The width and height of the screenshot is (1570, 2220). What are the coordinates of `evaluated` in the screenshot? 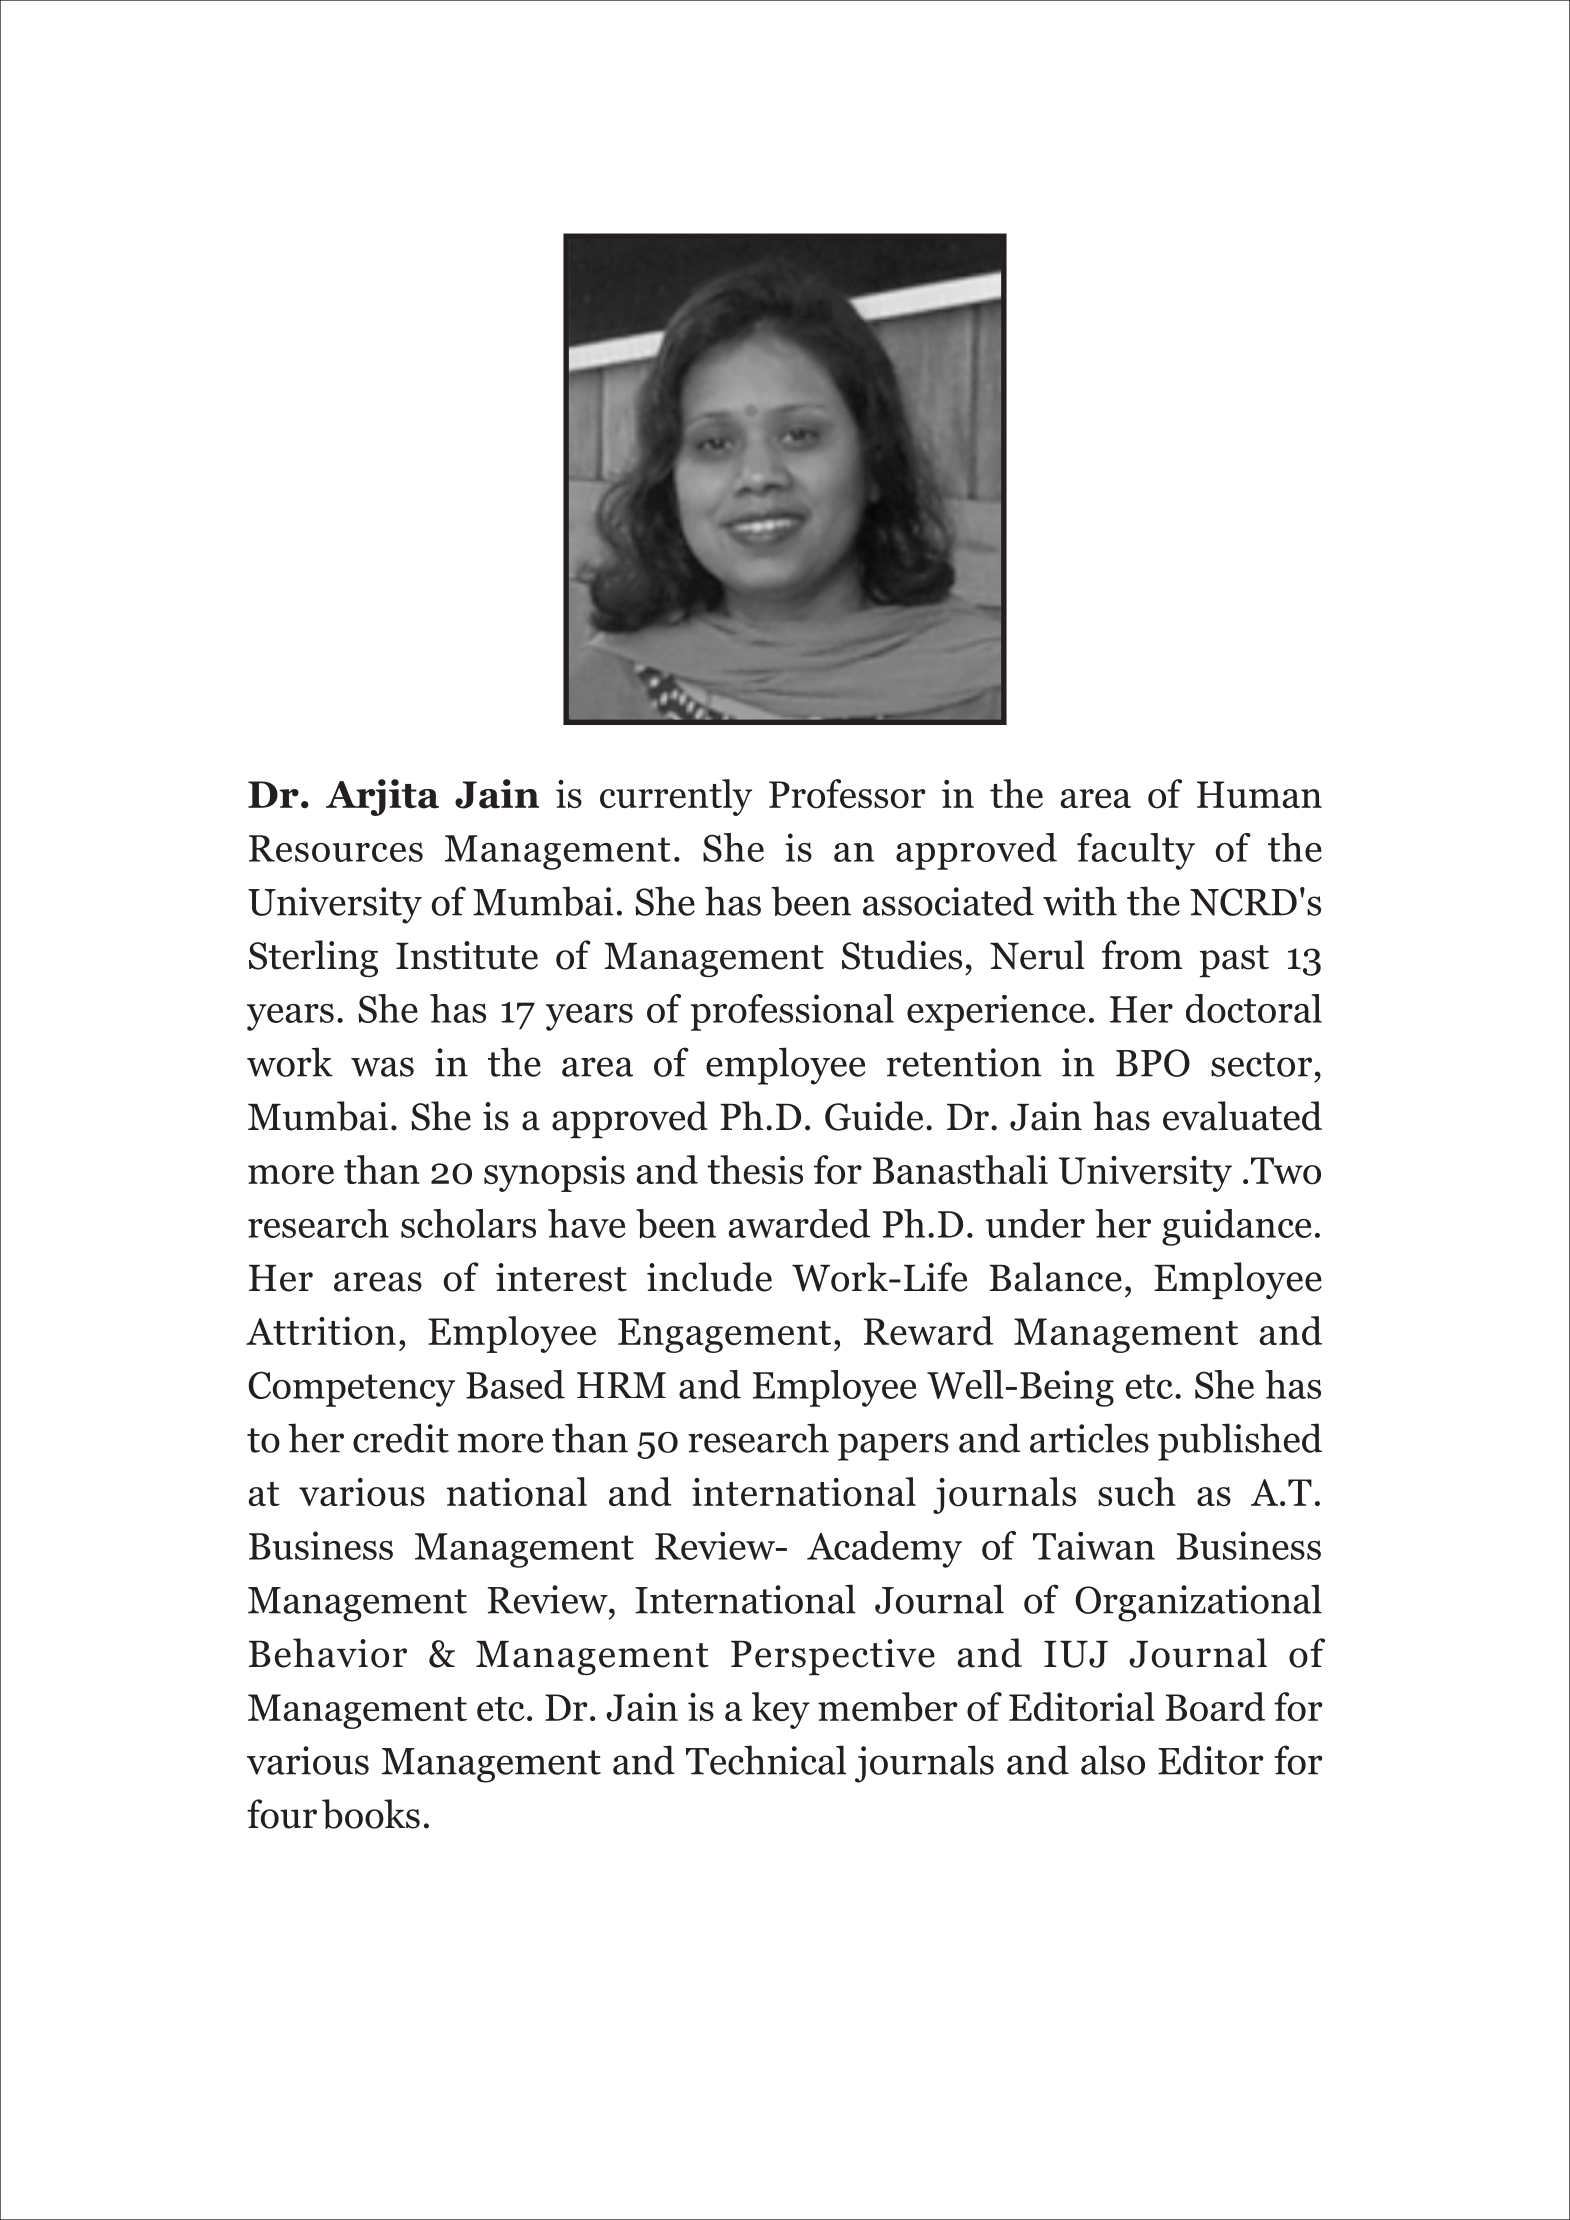 It's located at (1242, 1116).
